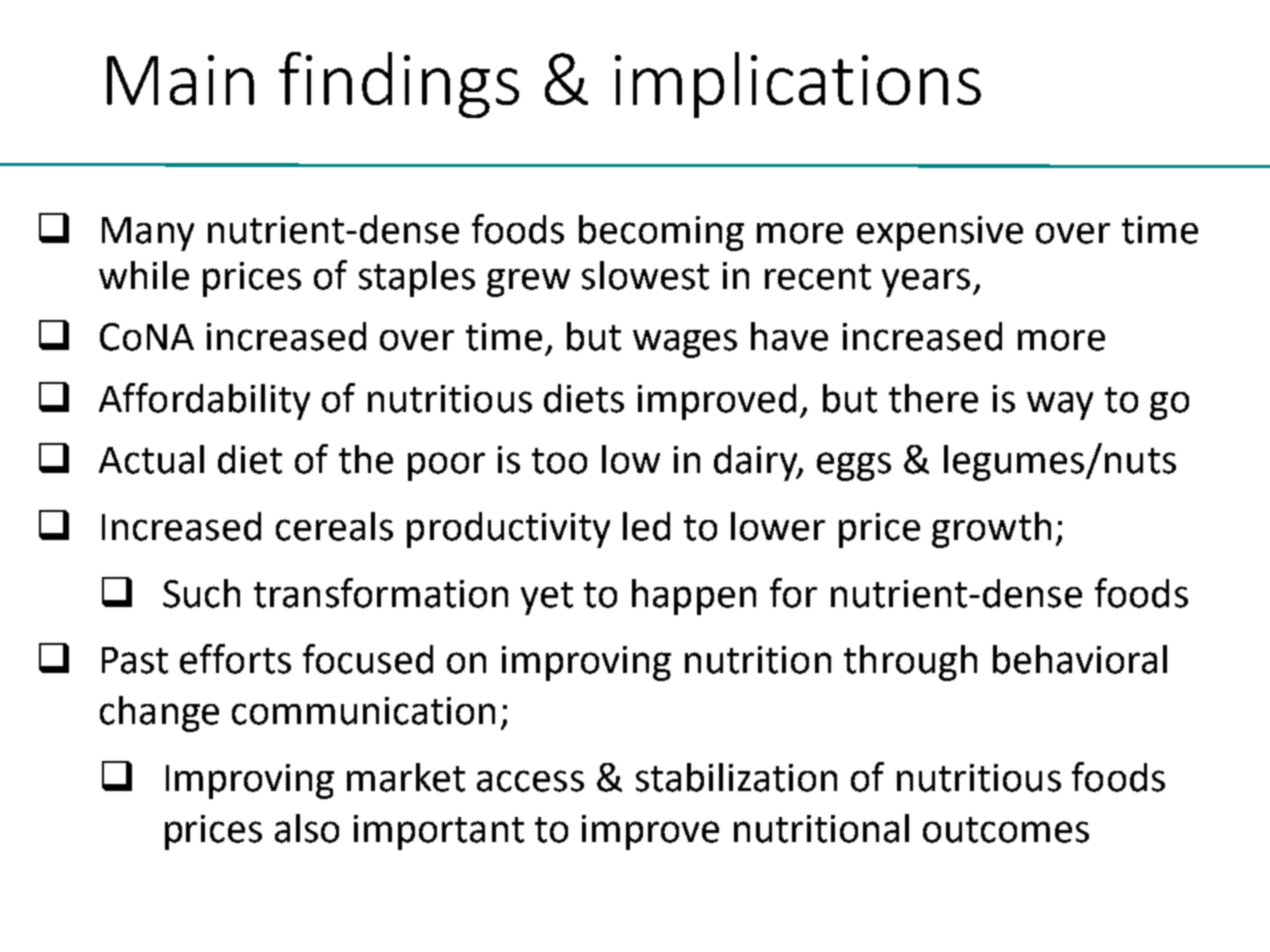 The height and width of the screenshot is (952, 1270). What do you see at coordinates (530, 781) in the screenshot?
I see `access` at bounding box center [530, 781].
